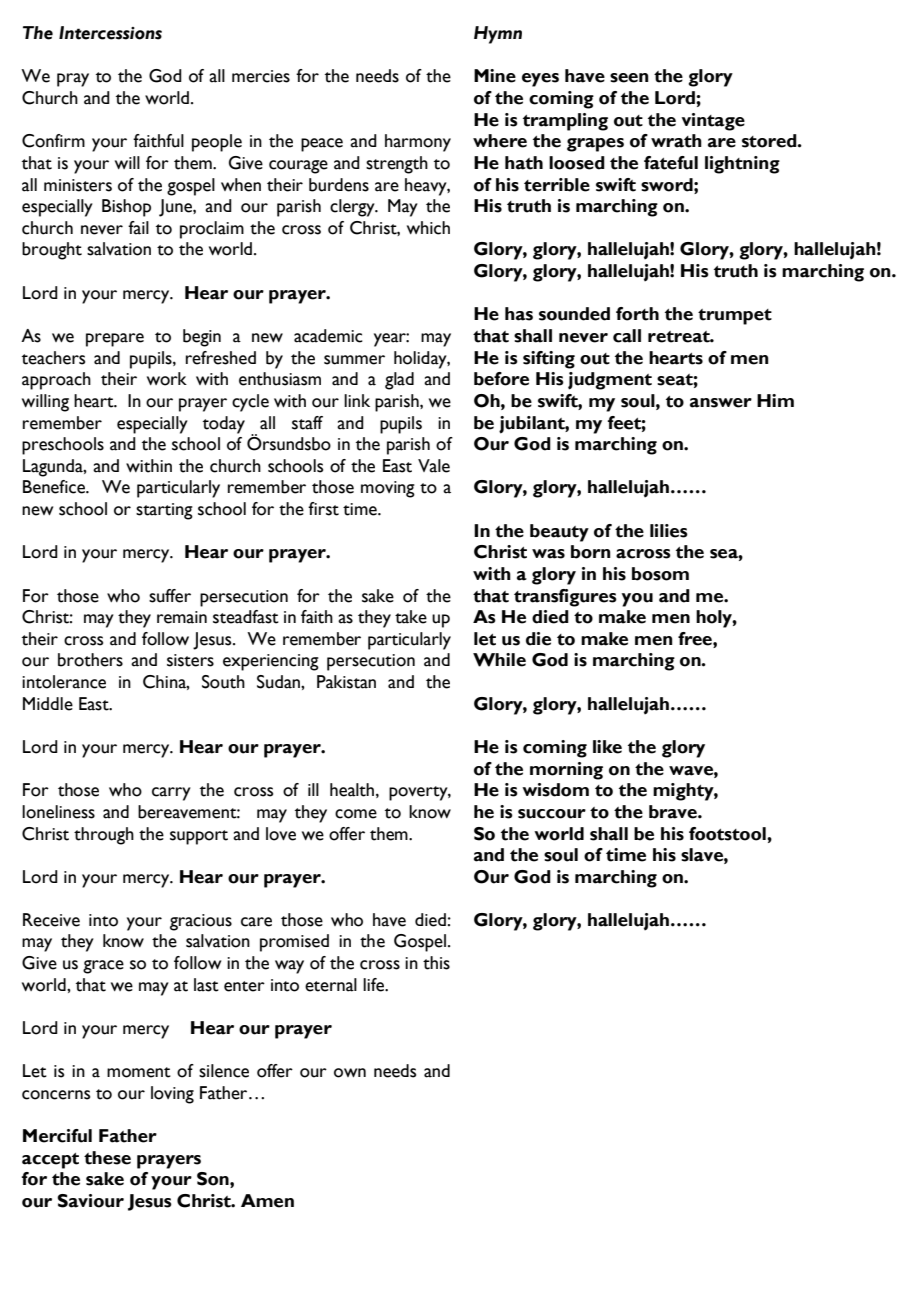 This page has width=924, height=1308. Describe the element at coordinates (495, 76) in the page. I see `Mine` at that location.
